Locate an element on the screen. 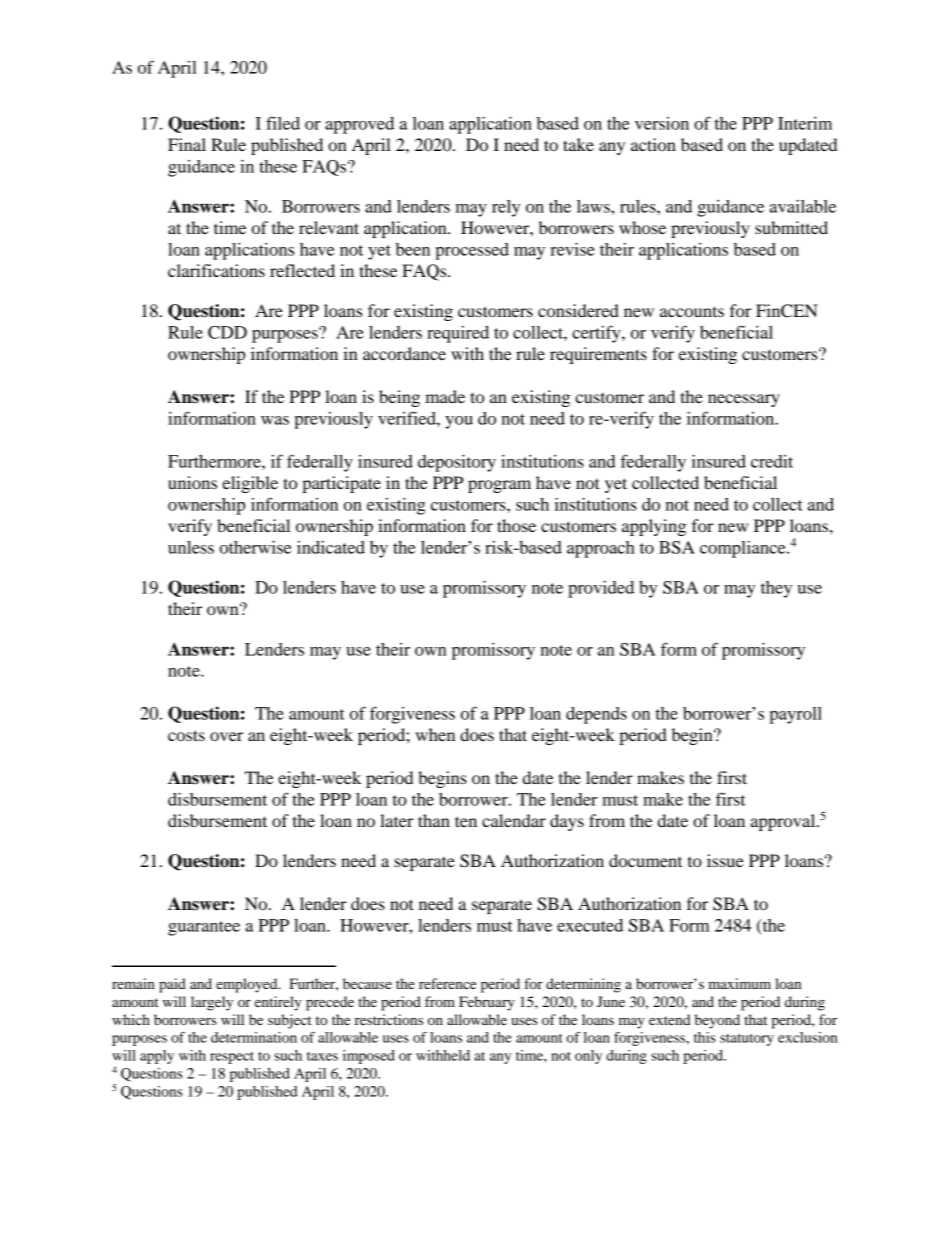  take is located at coordinates (578, 144).
